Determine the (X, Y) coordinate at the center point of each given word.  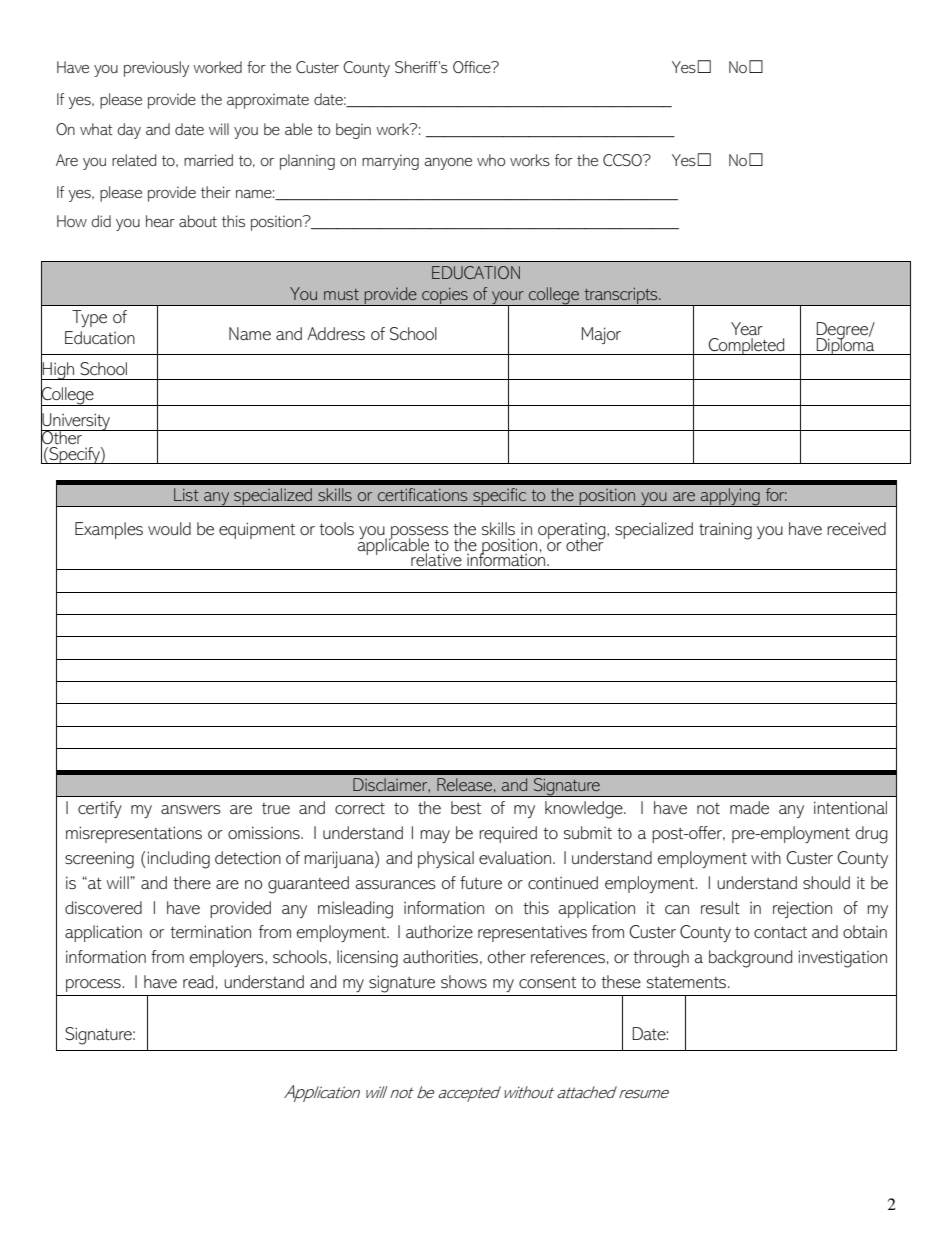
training (725, 531)
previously (156, 69)
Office (473, 67)
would (169, 528)
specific (499, 497)
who (491, 160)
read (198, 981)
